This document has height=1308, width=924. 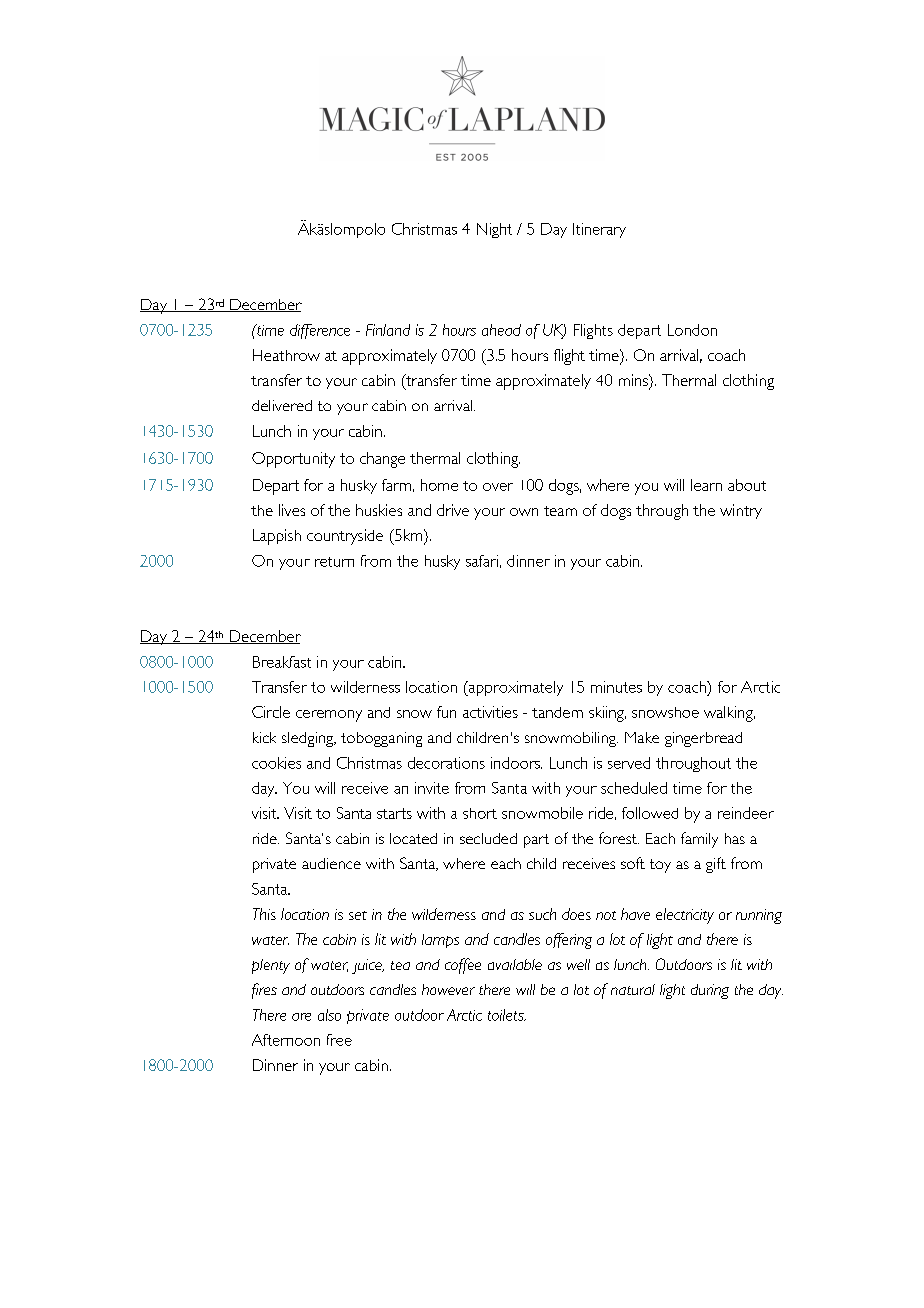 What do you see at coordinates (329, 1015) in the document?
I see `also` at bounding box center [329, 1015].
